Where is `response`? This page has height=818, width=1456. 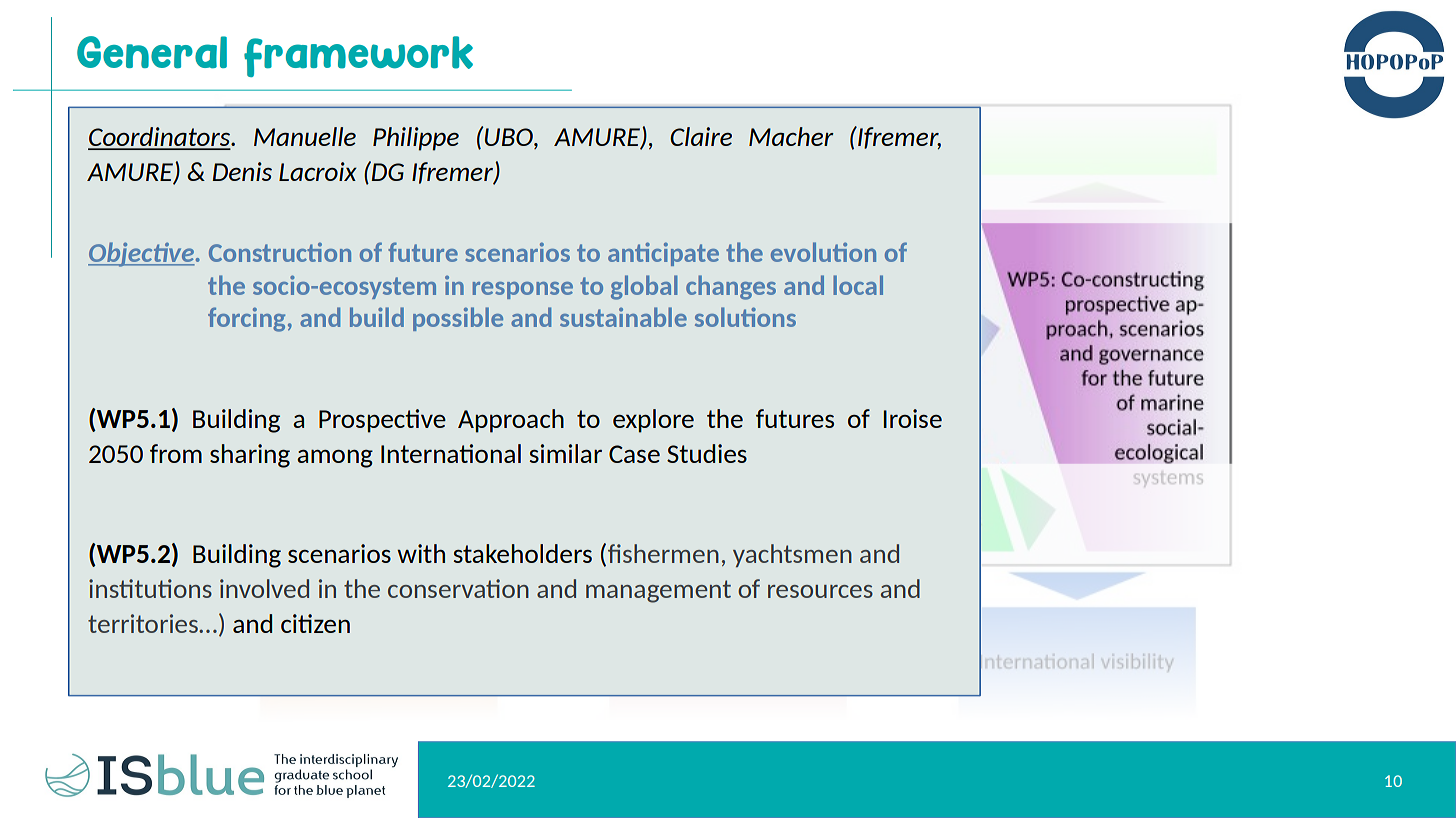 response is located at coordinates (523, 290).
